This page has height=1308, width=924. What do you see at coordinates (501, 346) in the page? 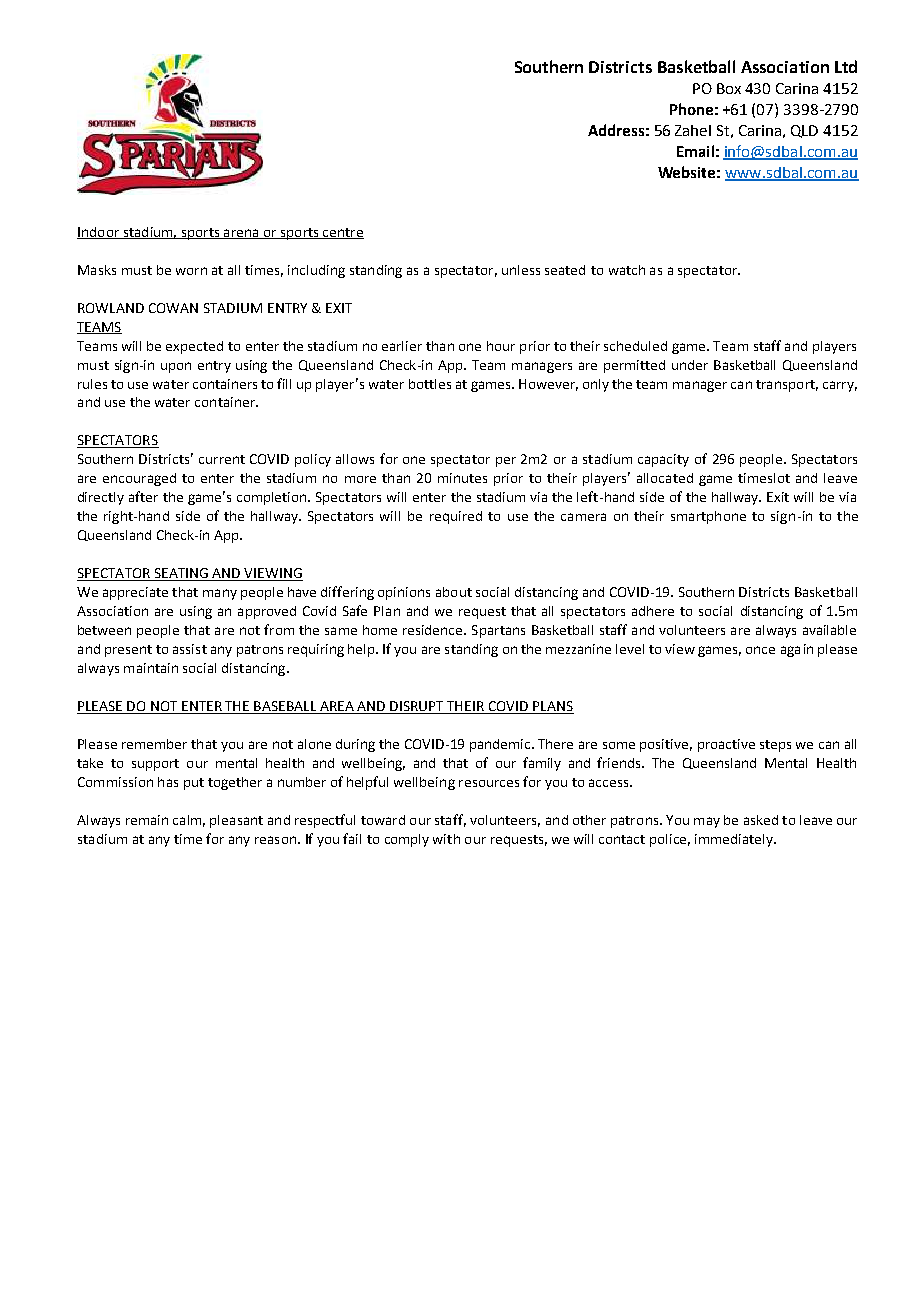
I see `hour` at bounding box center [501, 346].
